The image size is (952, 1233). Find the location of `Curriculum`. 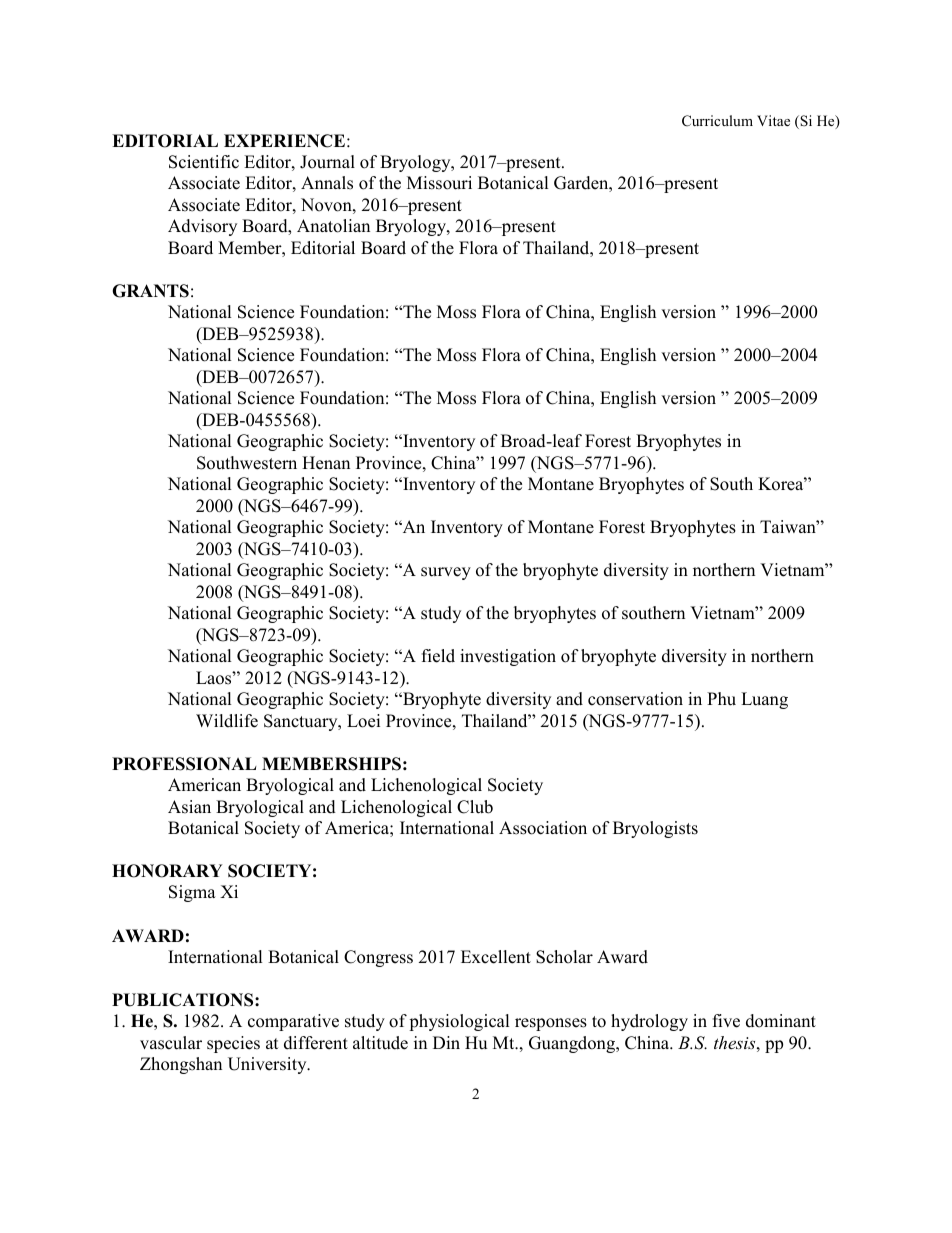

Curriculum is located at coordinates (717, 121).
